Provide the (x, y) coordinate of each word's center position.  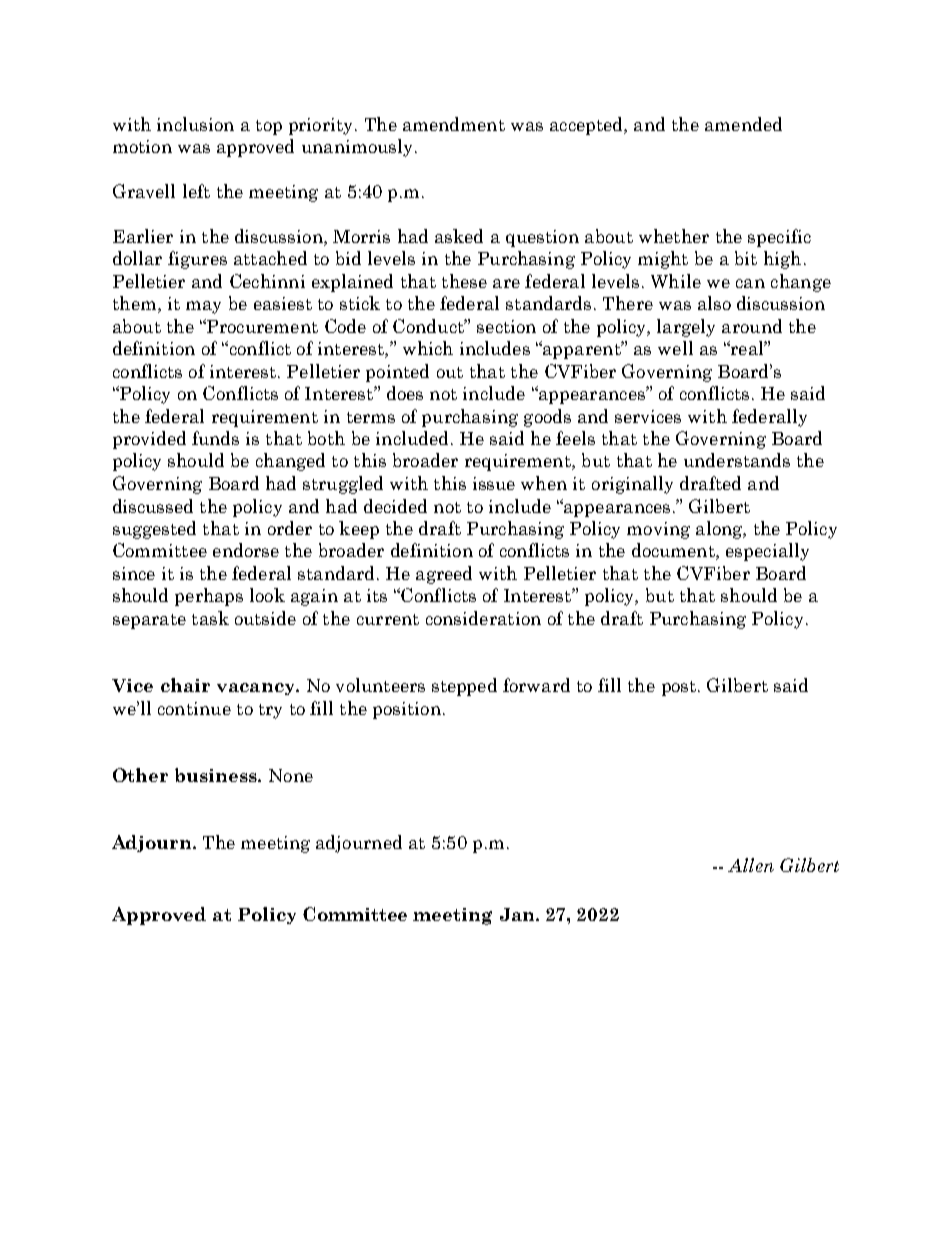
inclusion (195, 124)
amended (743, 124)
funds (215, 438)
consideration (483, 618)
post (679, 688)
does (405, 393)
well (675, 348)
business (217, 775)
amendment (454, 124)
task (210, 618)
